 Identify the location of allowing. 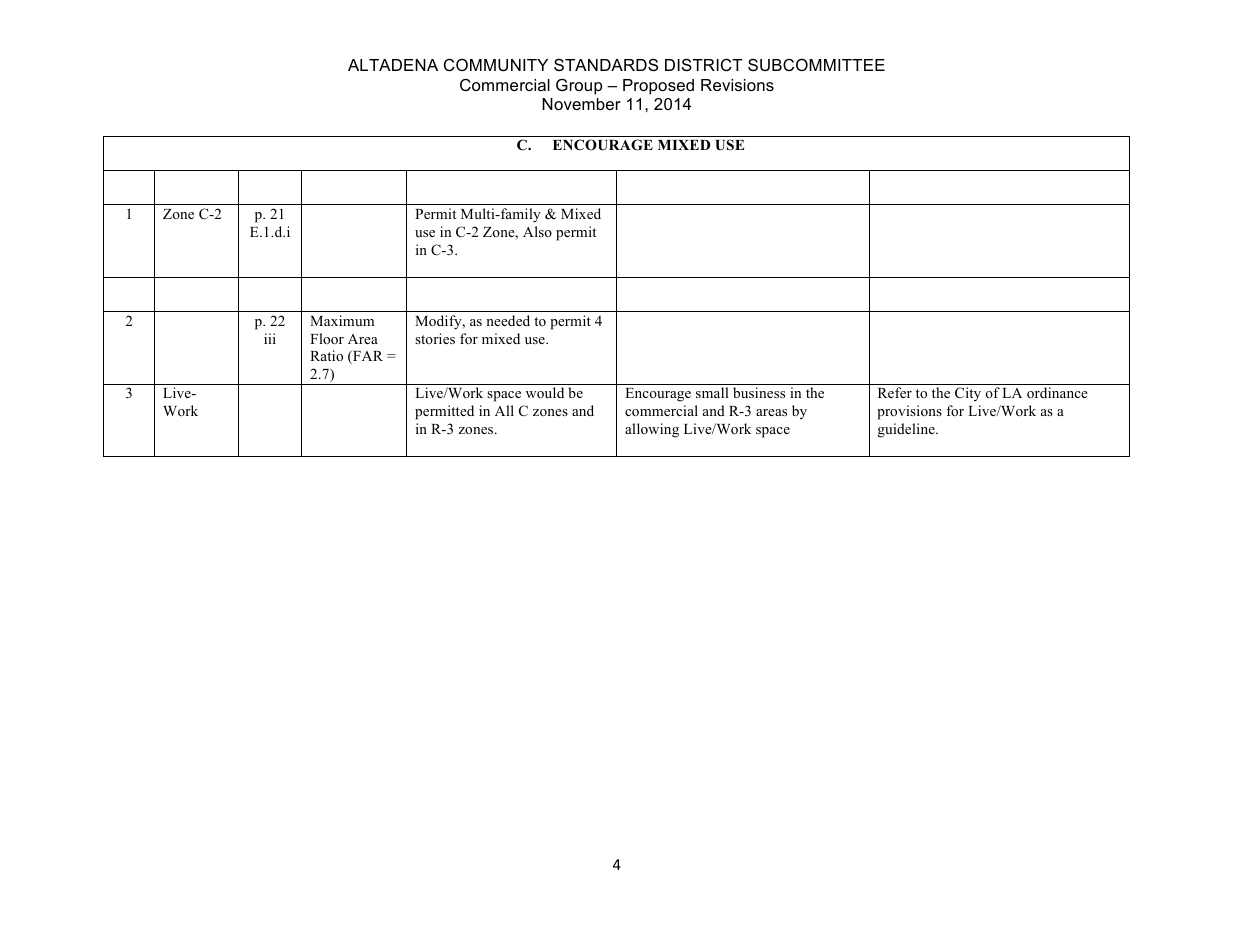
(652, 430).
